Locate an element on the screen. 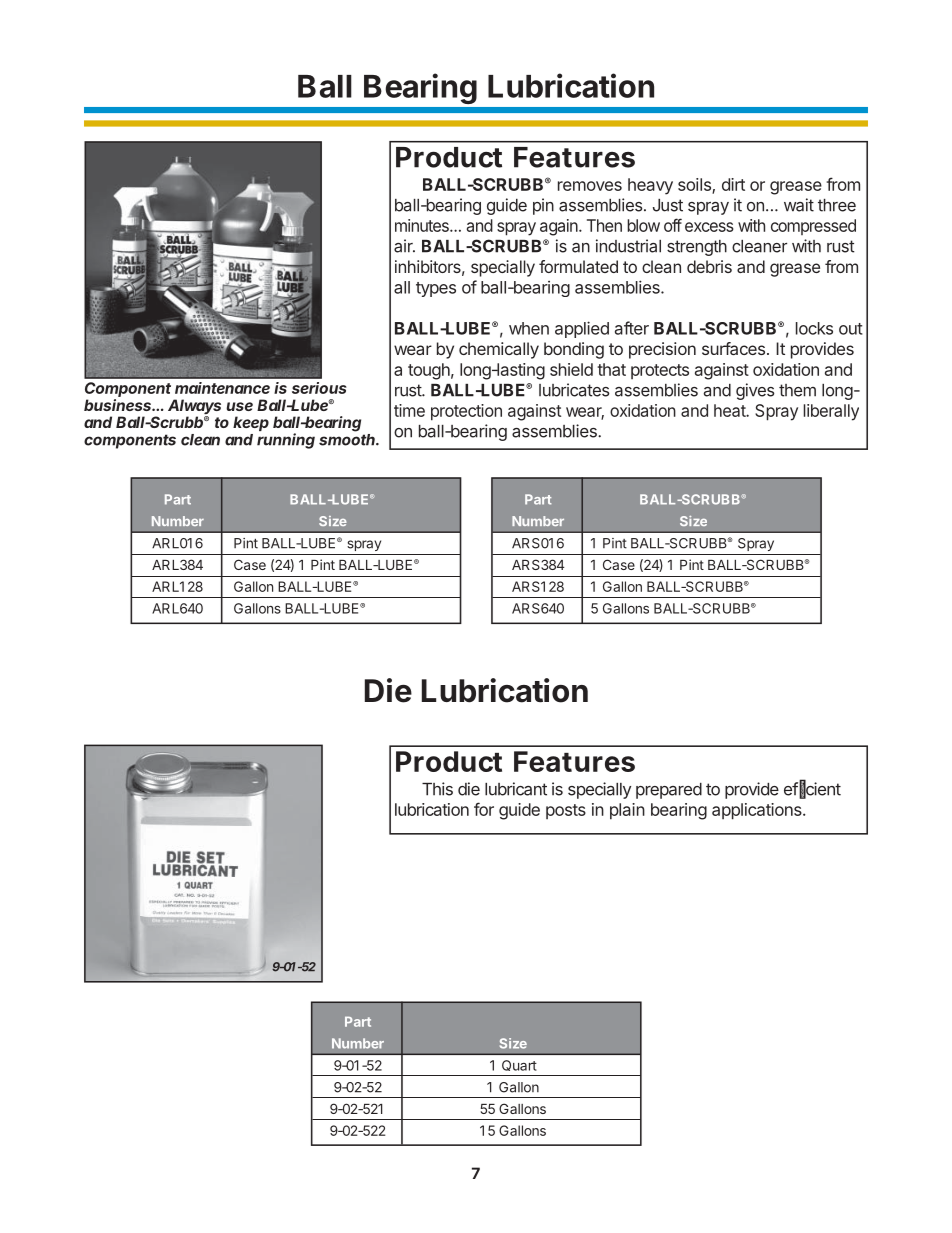 This screenshot has width=952, height=1233. removes is located at coordinates (590, 186).
